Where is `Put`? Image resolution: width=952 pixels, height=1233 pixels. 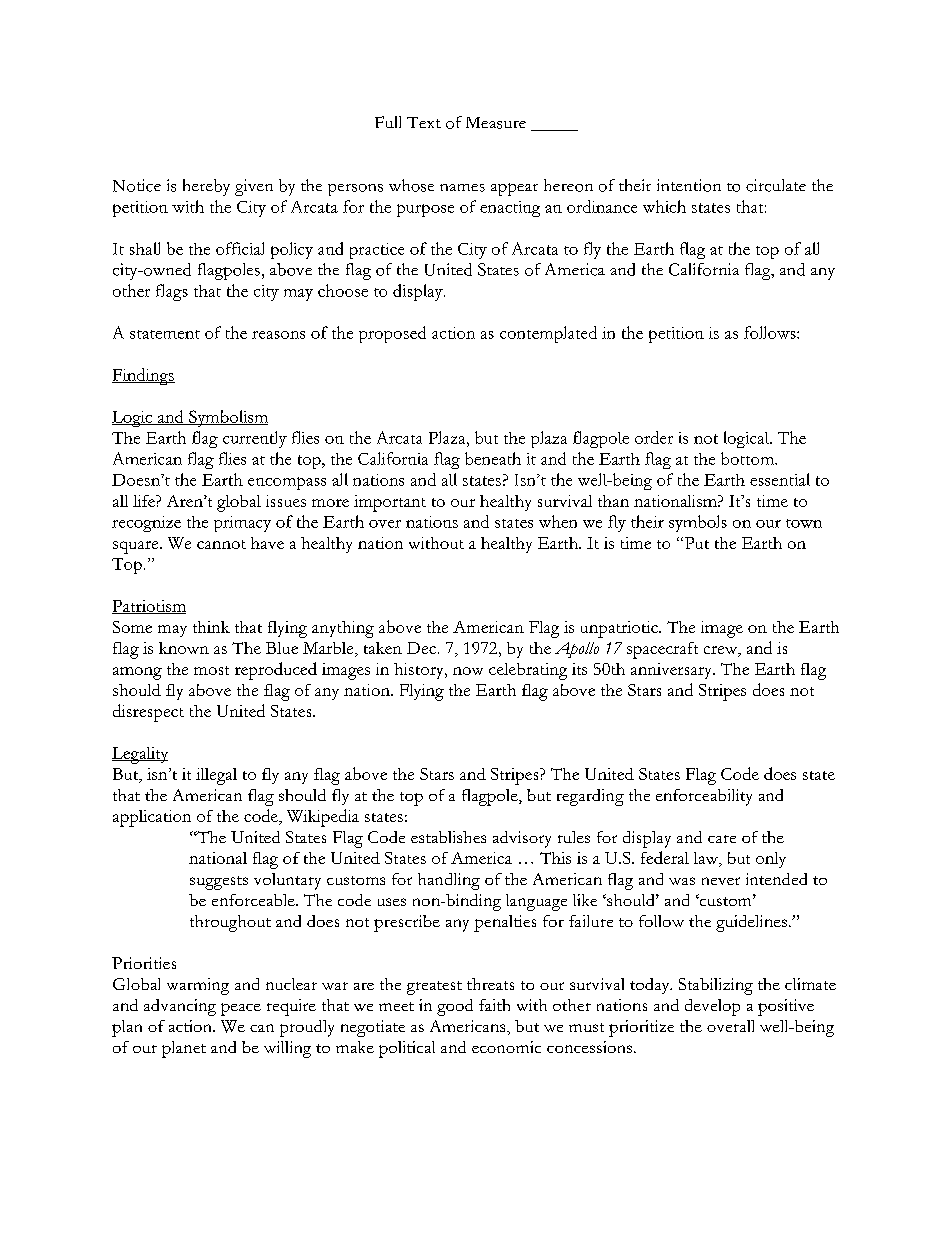
Put is located at coordinates (695, 543).
